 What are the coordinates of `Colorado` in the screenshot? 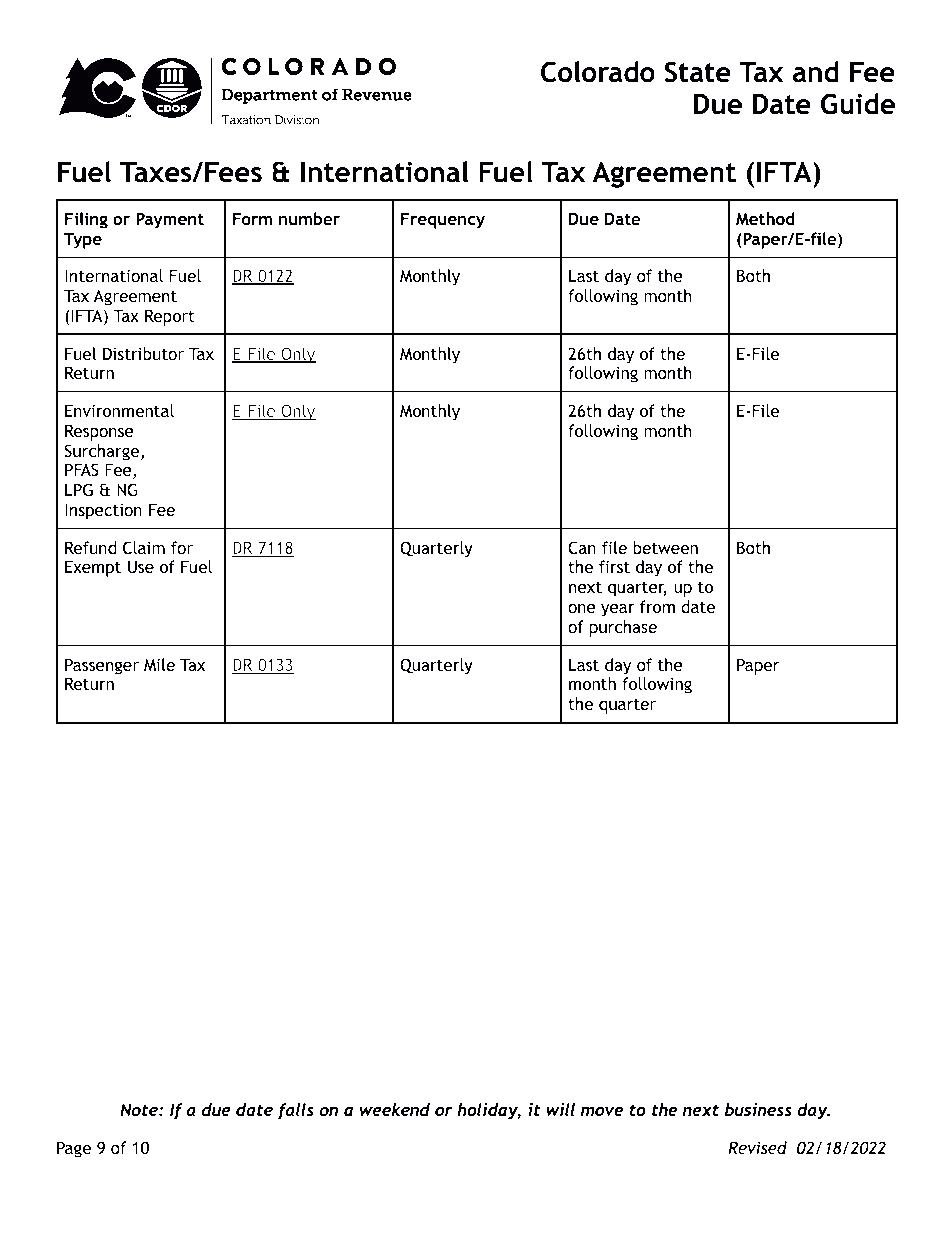 It's located at (598, 72).
